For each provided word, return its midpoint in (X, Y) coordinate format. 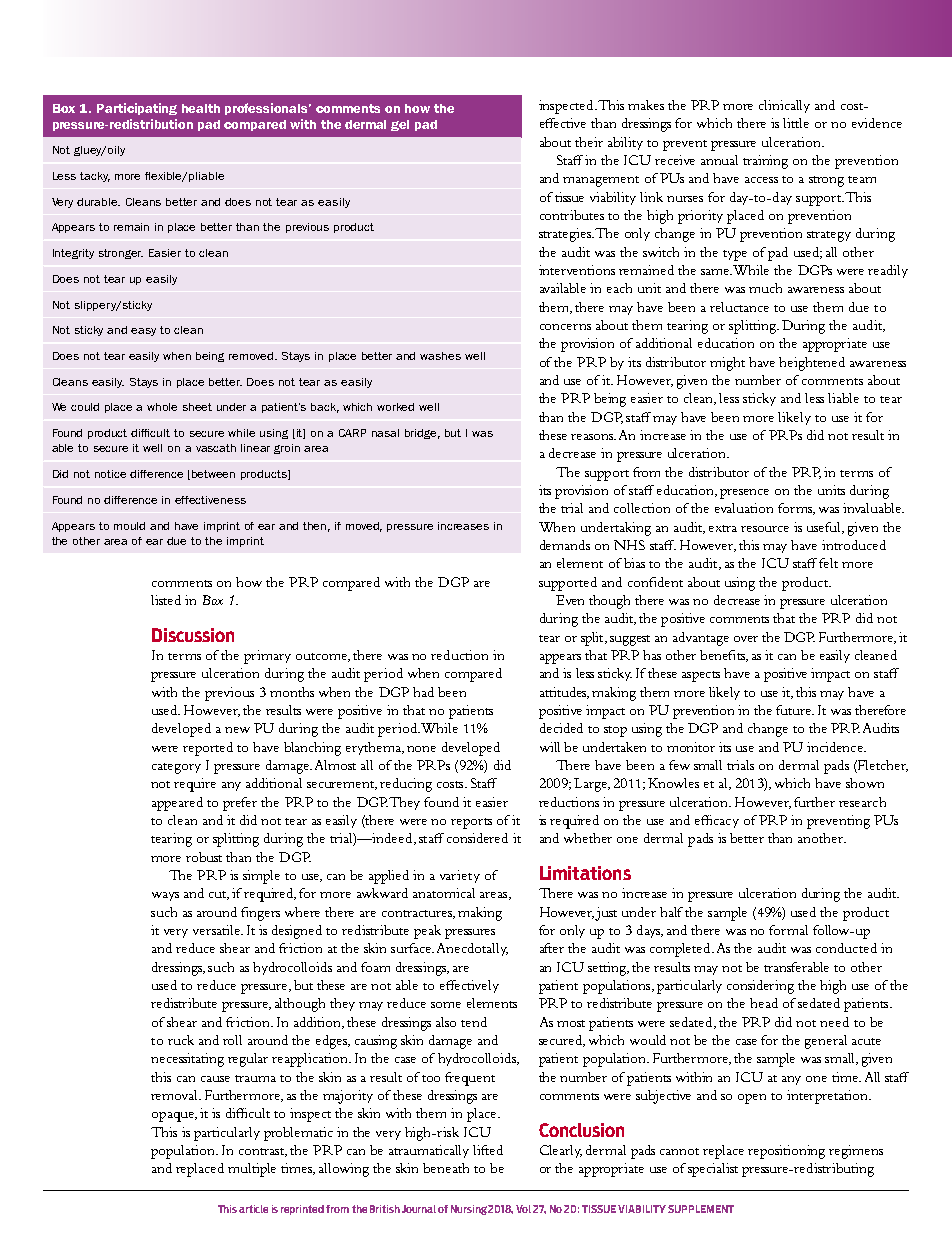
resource (765, 529)
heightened (812, 364)
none (421, 749)
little (796, 123)
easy (143, 332)
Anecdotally (472, 949)
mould (129, 526)
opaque (174, 1117)
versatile (217, 930)
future (795, 710)
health (201, 108)
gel (400, 125)
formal (788, 930)
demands (565, 545)
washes (440, 356)
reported (208, 749)
